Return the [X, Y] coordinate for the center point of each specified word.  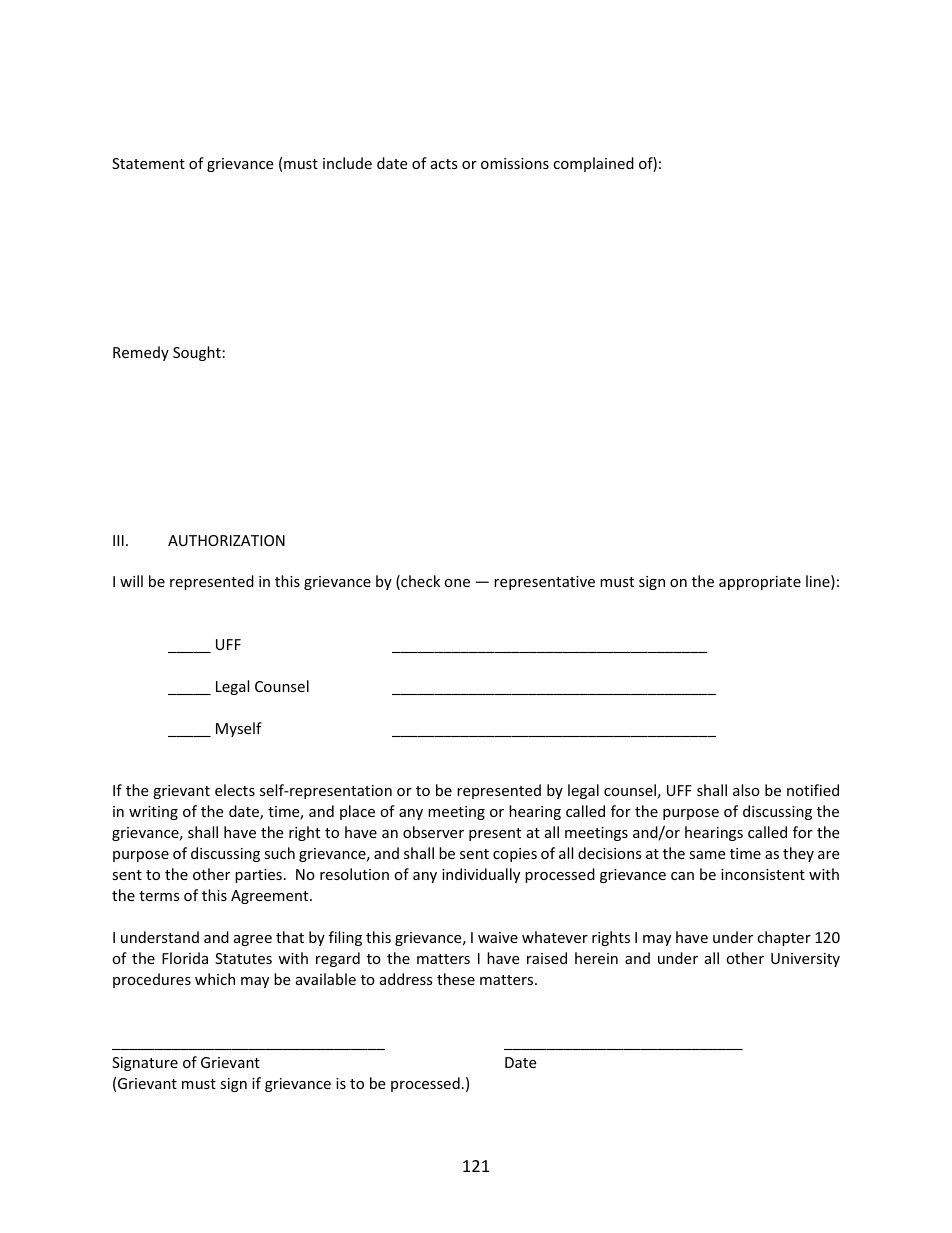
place [357, 812]
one [457, 583]
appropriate [760, 583]
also [746, 790]
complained [593, 164]
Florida [185, 958]
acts [444, 164]
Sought [197, 353]
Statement [148, 163]
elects [235, 790]
